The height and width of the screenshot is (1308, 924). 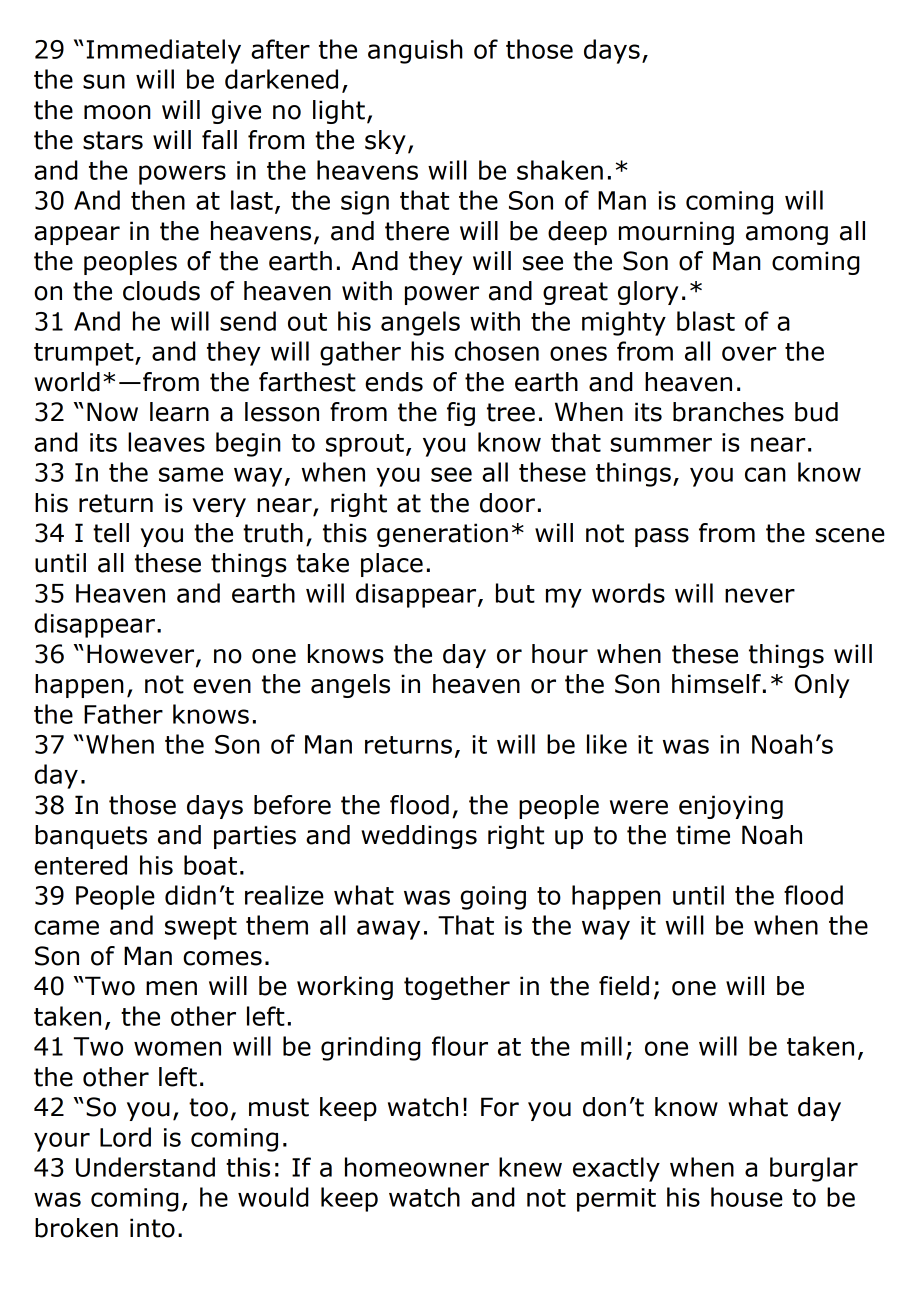 What do you see at coordinates (163, 51) in the screenshot?
I see `Immediately` at bounding box center [163, 51].
